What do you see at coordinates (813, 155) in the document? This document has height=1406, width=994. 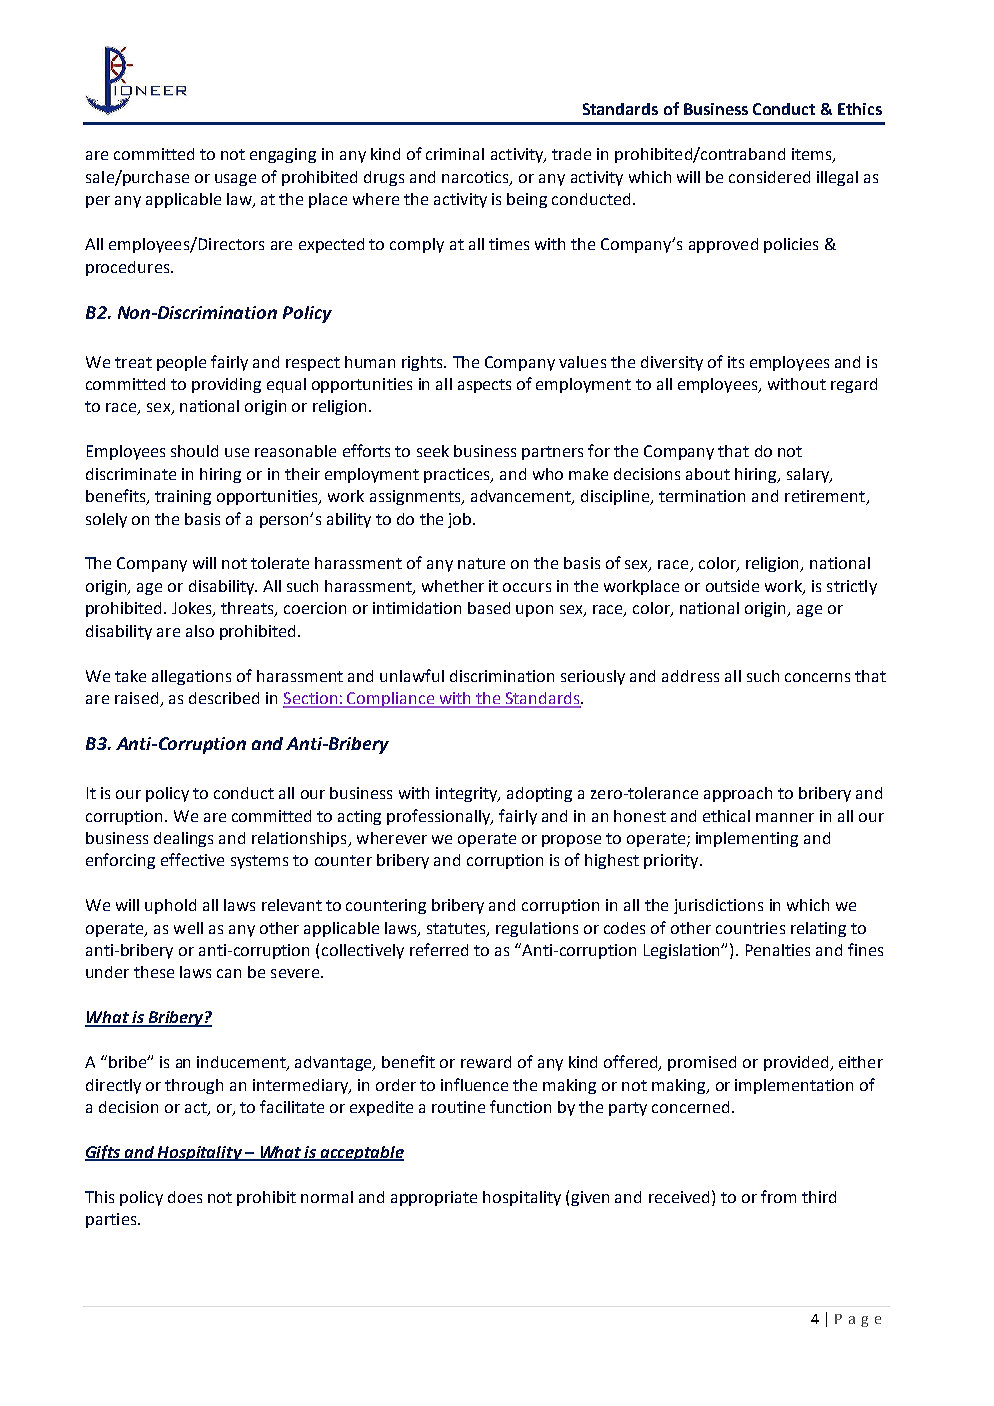 I see `items` at bounding box center [813, 155].
